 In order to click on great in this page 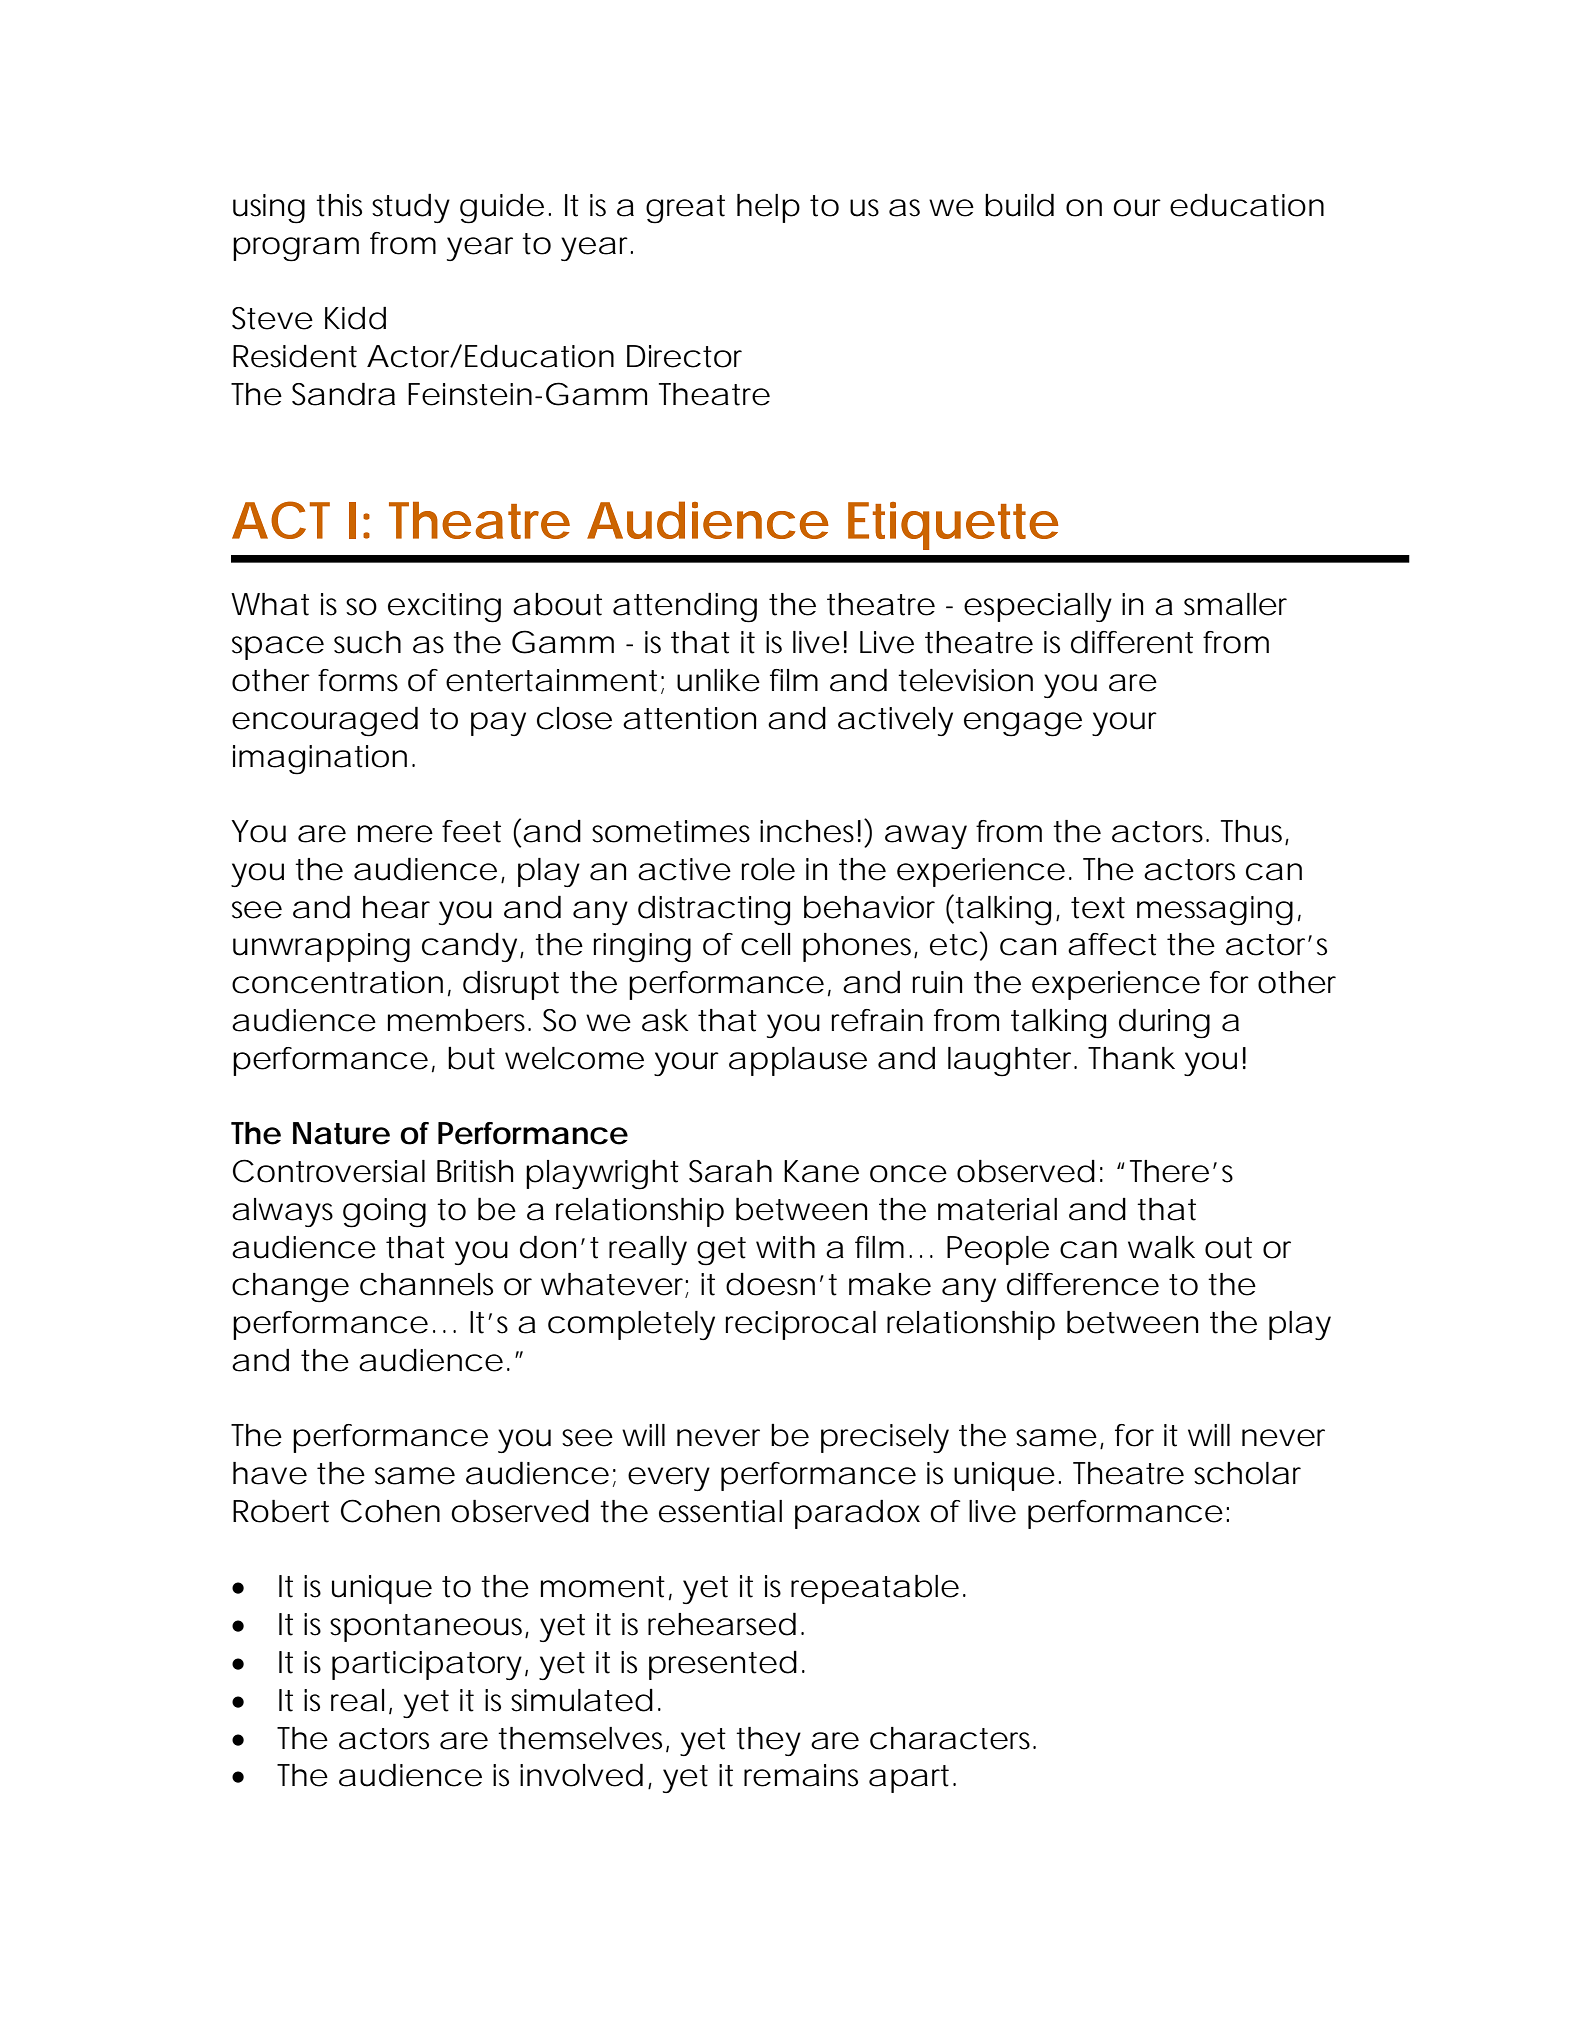, I will do `click(685, 209)`.
